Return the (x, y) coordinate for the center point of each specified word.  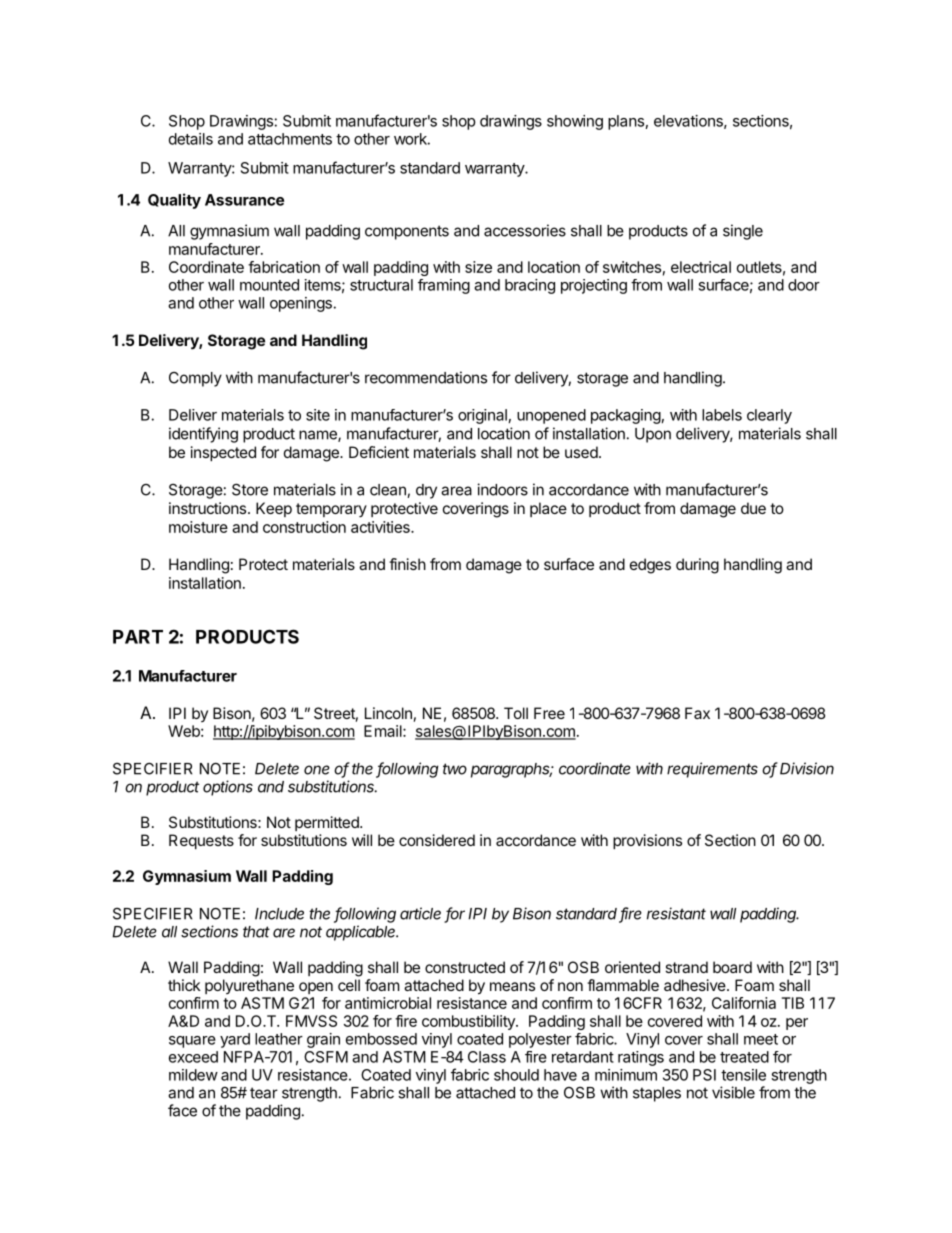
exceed (193, 1057)
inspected (223, 453)
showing (575, 122)
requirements (712, 770)
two (455, 769)
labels (722, 415)
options (228, 788)
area (456, 491)
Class (487, 1057)
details (191, 139)
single (743, 232)
